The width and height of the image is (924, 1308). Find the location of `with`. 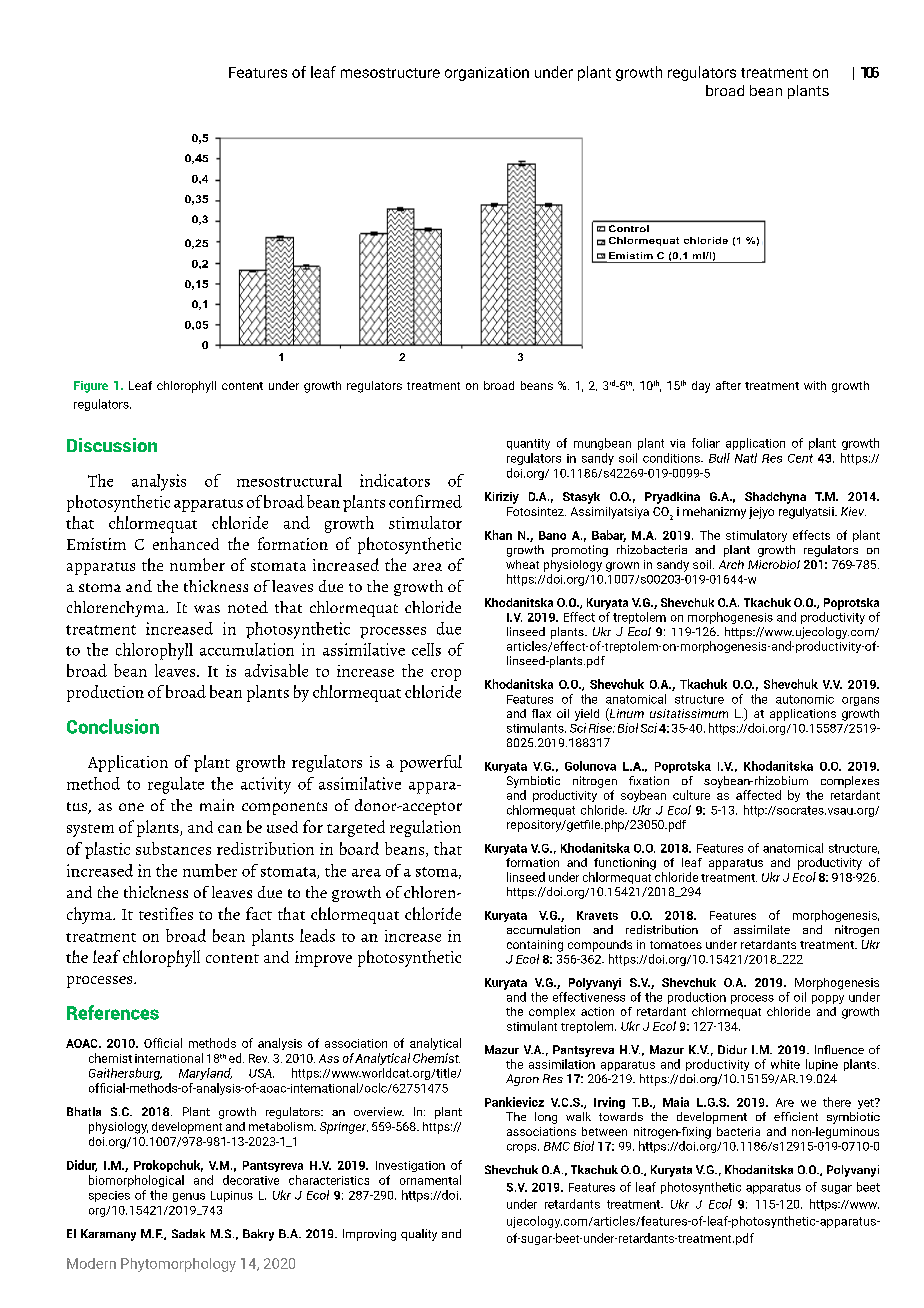

with is located at coordinates (815, 385).
